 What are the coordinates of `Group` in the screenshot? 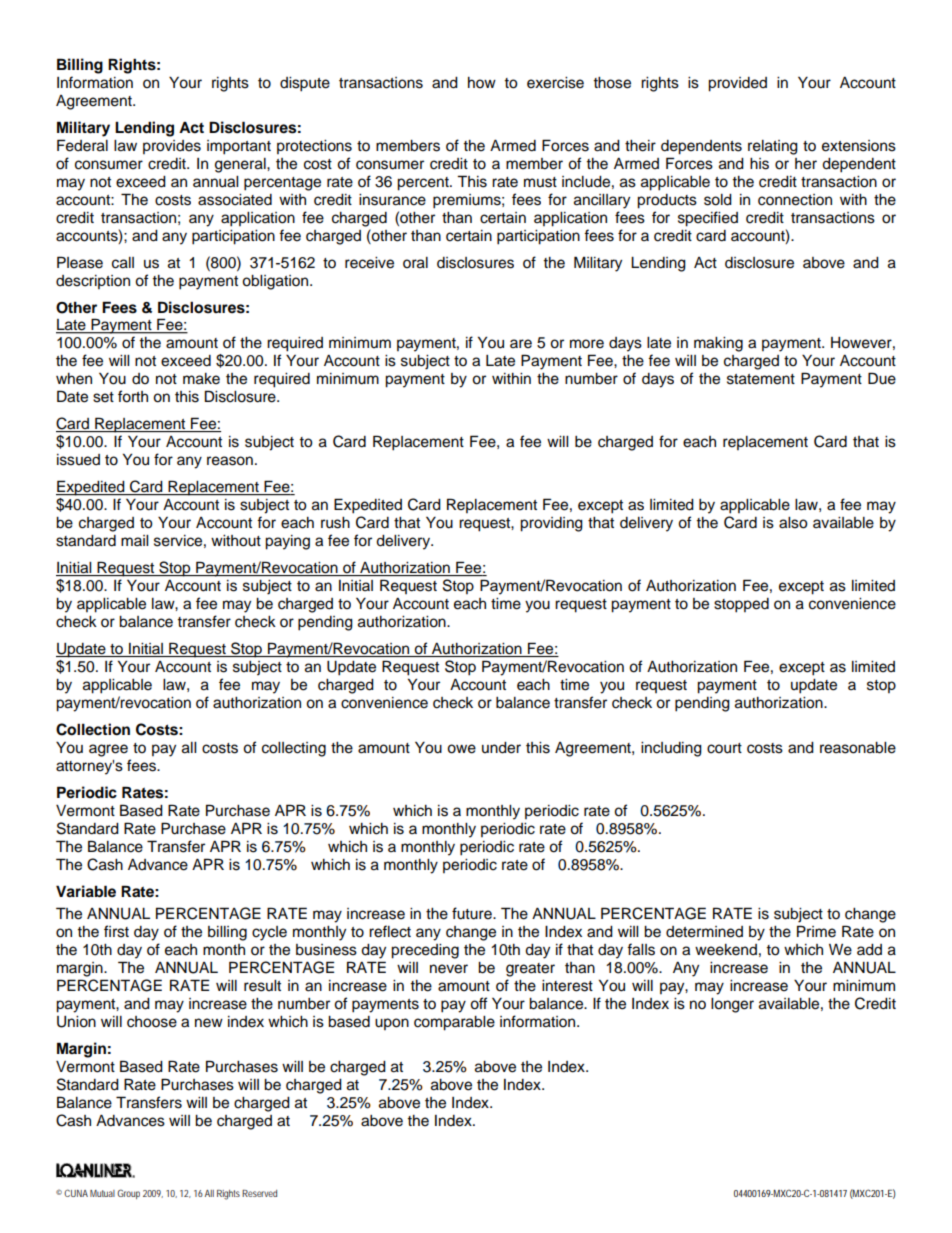 It's located at (128, 1194).
